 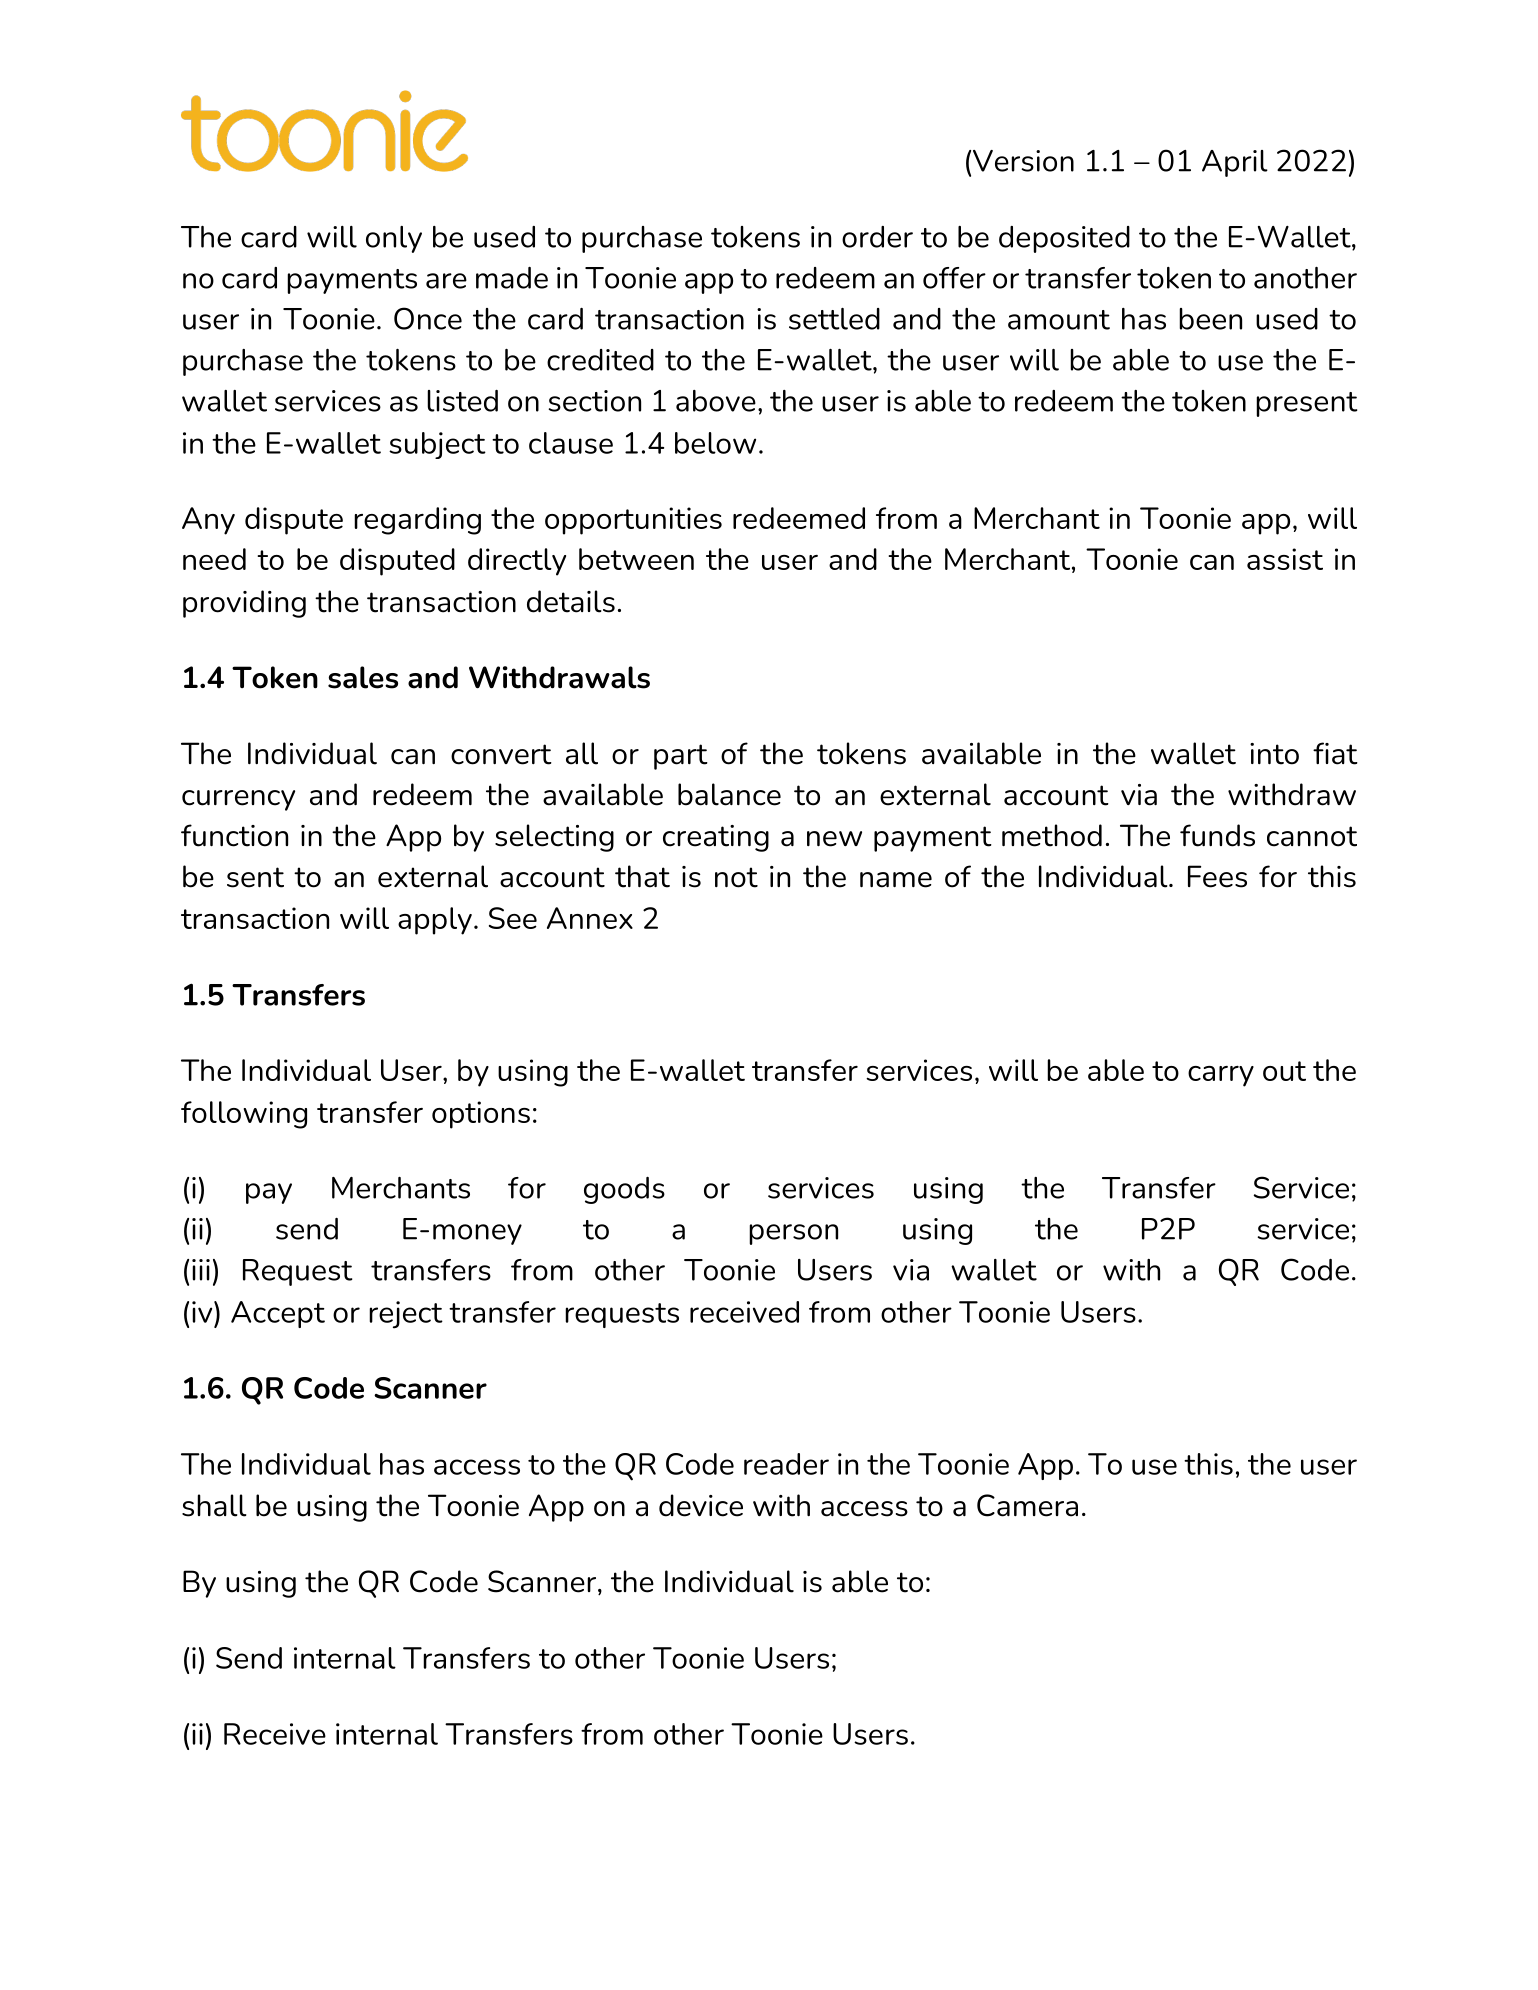 I want to click on person, so click(x=793, y=1234).
